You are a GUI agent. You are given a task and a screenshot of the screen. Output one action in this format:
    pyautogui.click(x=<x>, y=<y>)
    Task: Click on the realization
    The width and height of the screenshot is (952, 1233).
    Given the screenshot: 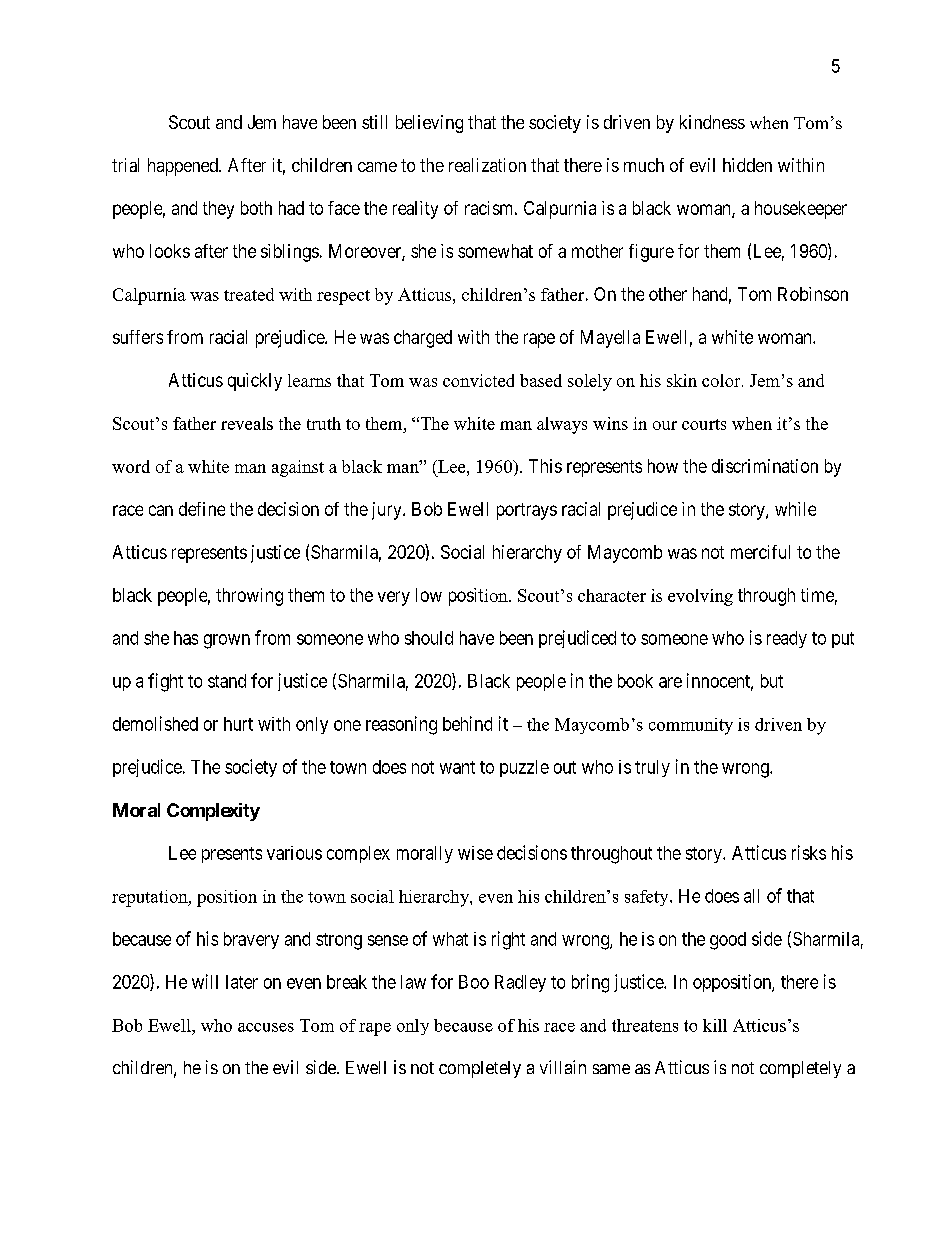 What is the action you would take?
    pyautogui.click(x=487, y=165)
